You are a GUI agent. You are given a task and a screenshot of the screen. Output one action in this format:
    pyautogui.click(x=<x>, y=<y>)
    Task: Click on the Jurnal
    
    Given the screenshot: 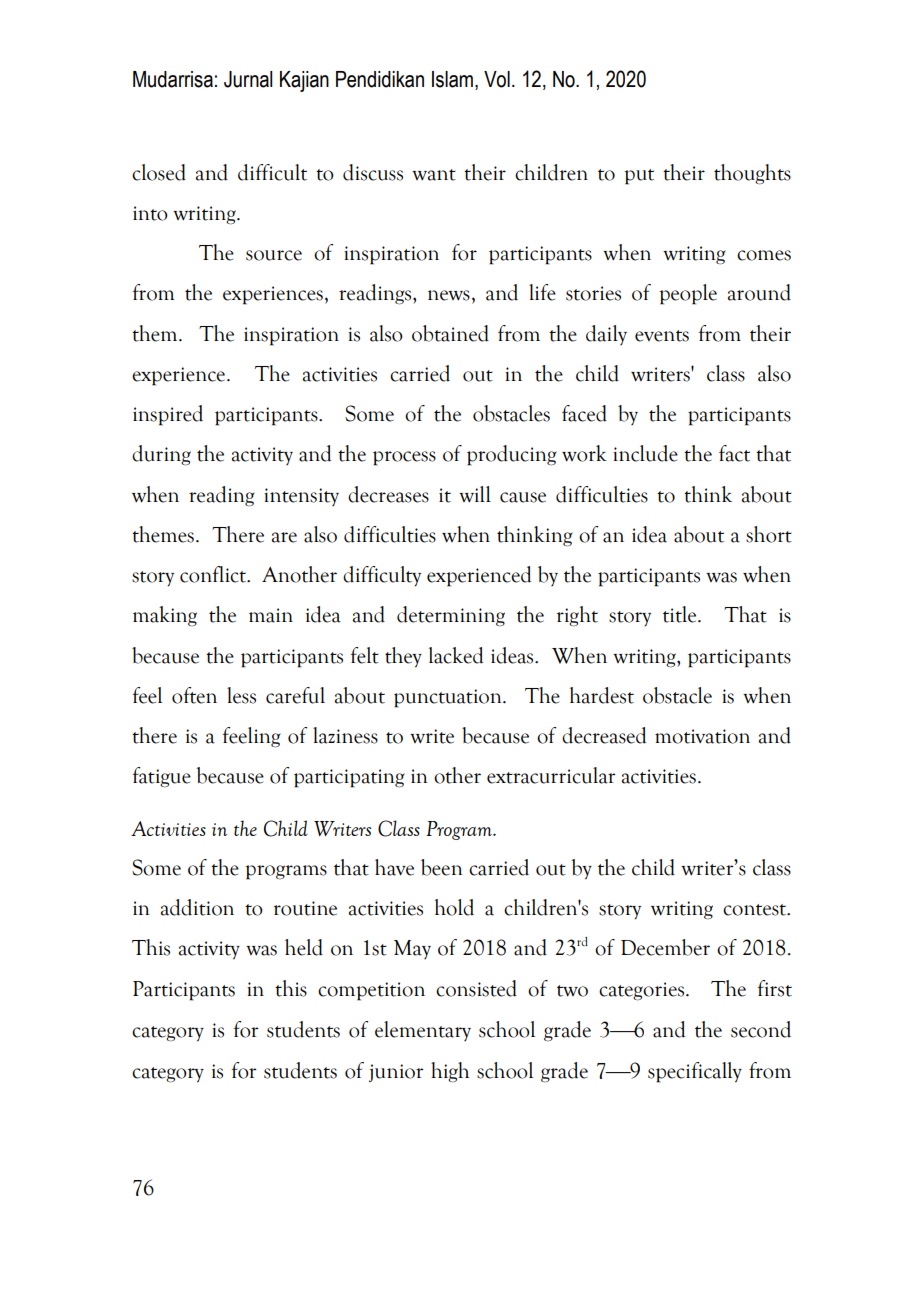 What is the action you would take?
    pyautogui.click(x=248, y=79)
